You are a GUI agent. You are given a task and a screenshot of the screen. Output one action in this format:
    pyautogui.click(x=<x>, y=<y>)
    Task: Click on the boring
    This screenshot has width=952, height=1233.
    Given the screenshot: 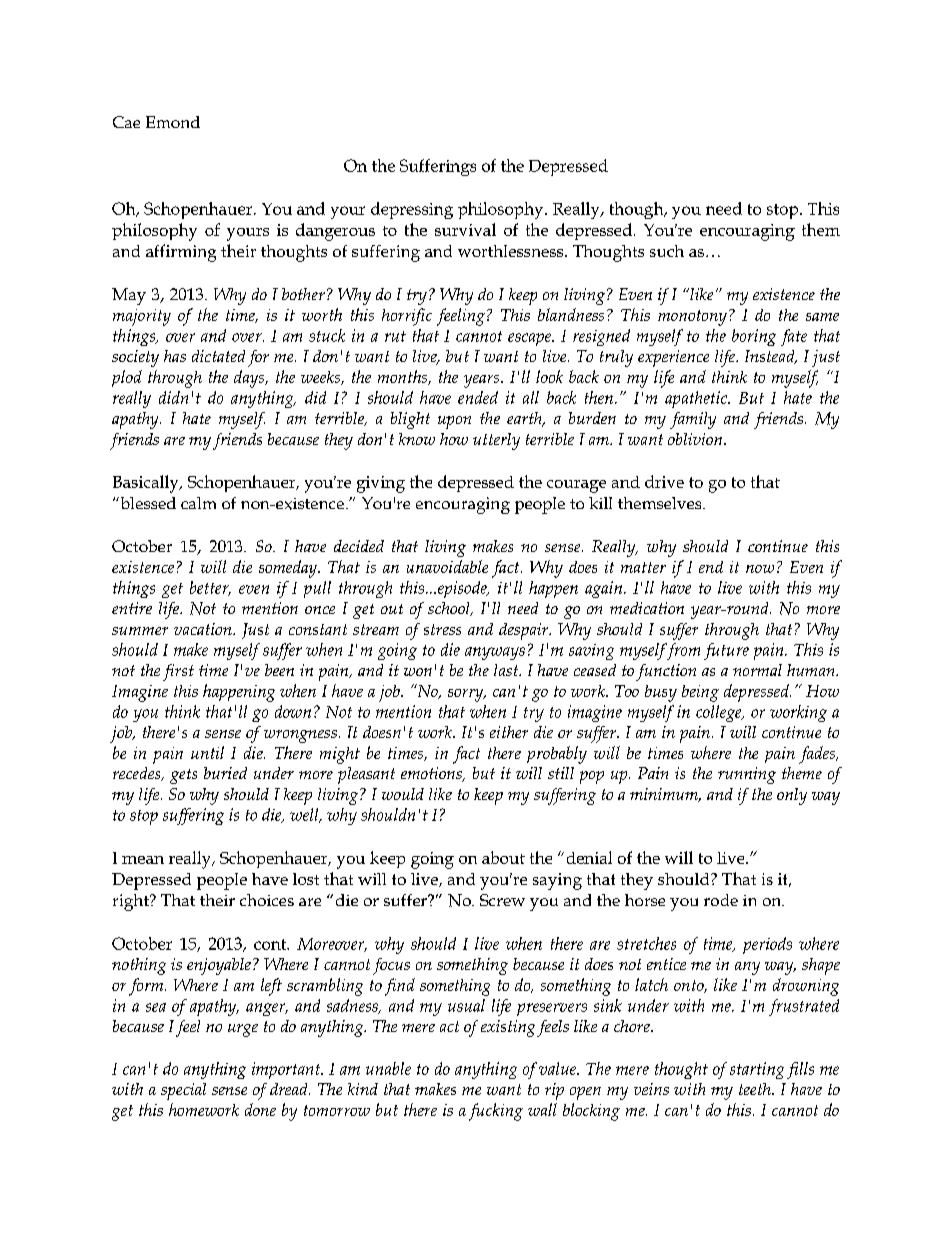 What is the action you would take?
    pyautogui.click(x=754, y=337)
